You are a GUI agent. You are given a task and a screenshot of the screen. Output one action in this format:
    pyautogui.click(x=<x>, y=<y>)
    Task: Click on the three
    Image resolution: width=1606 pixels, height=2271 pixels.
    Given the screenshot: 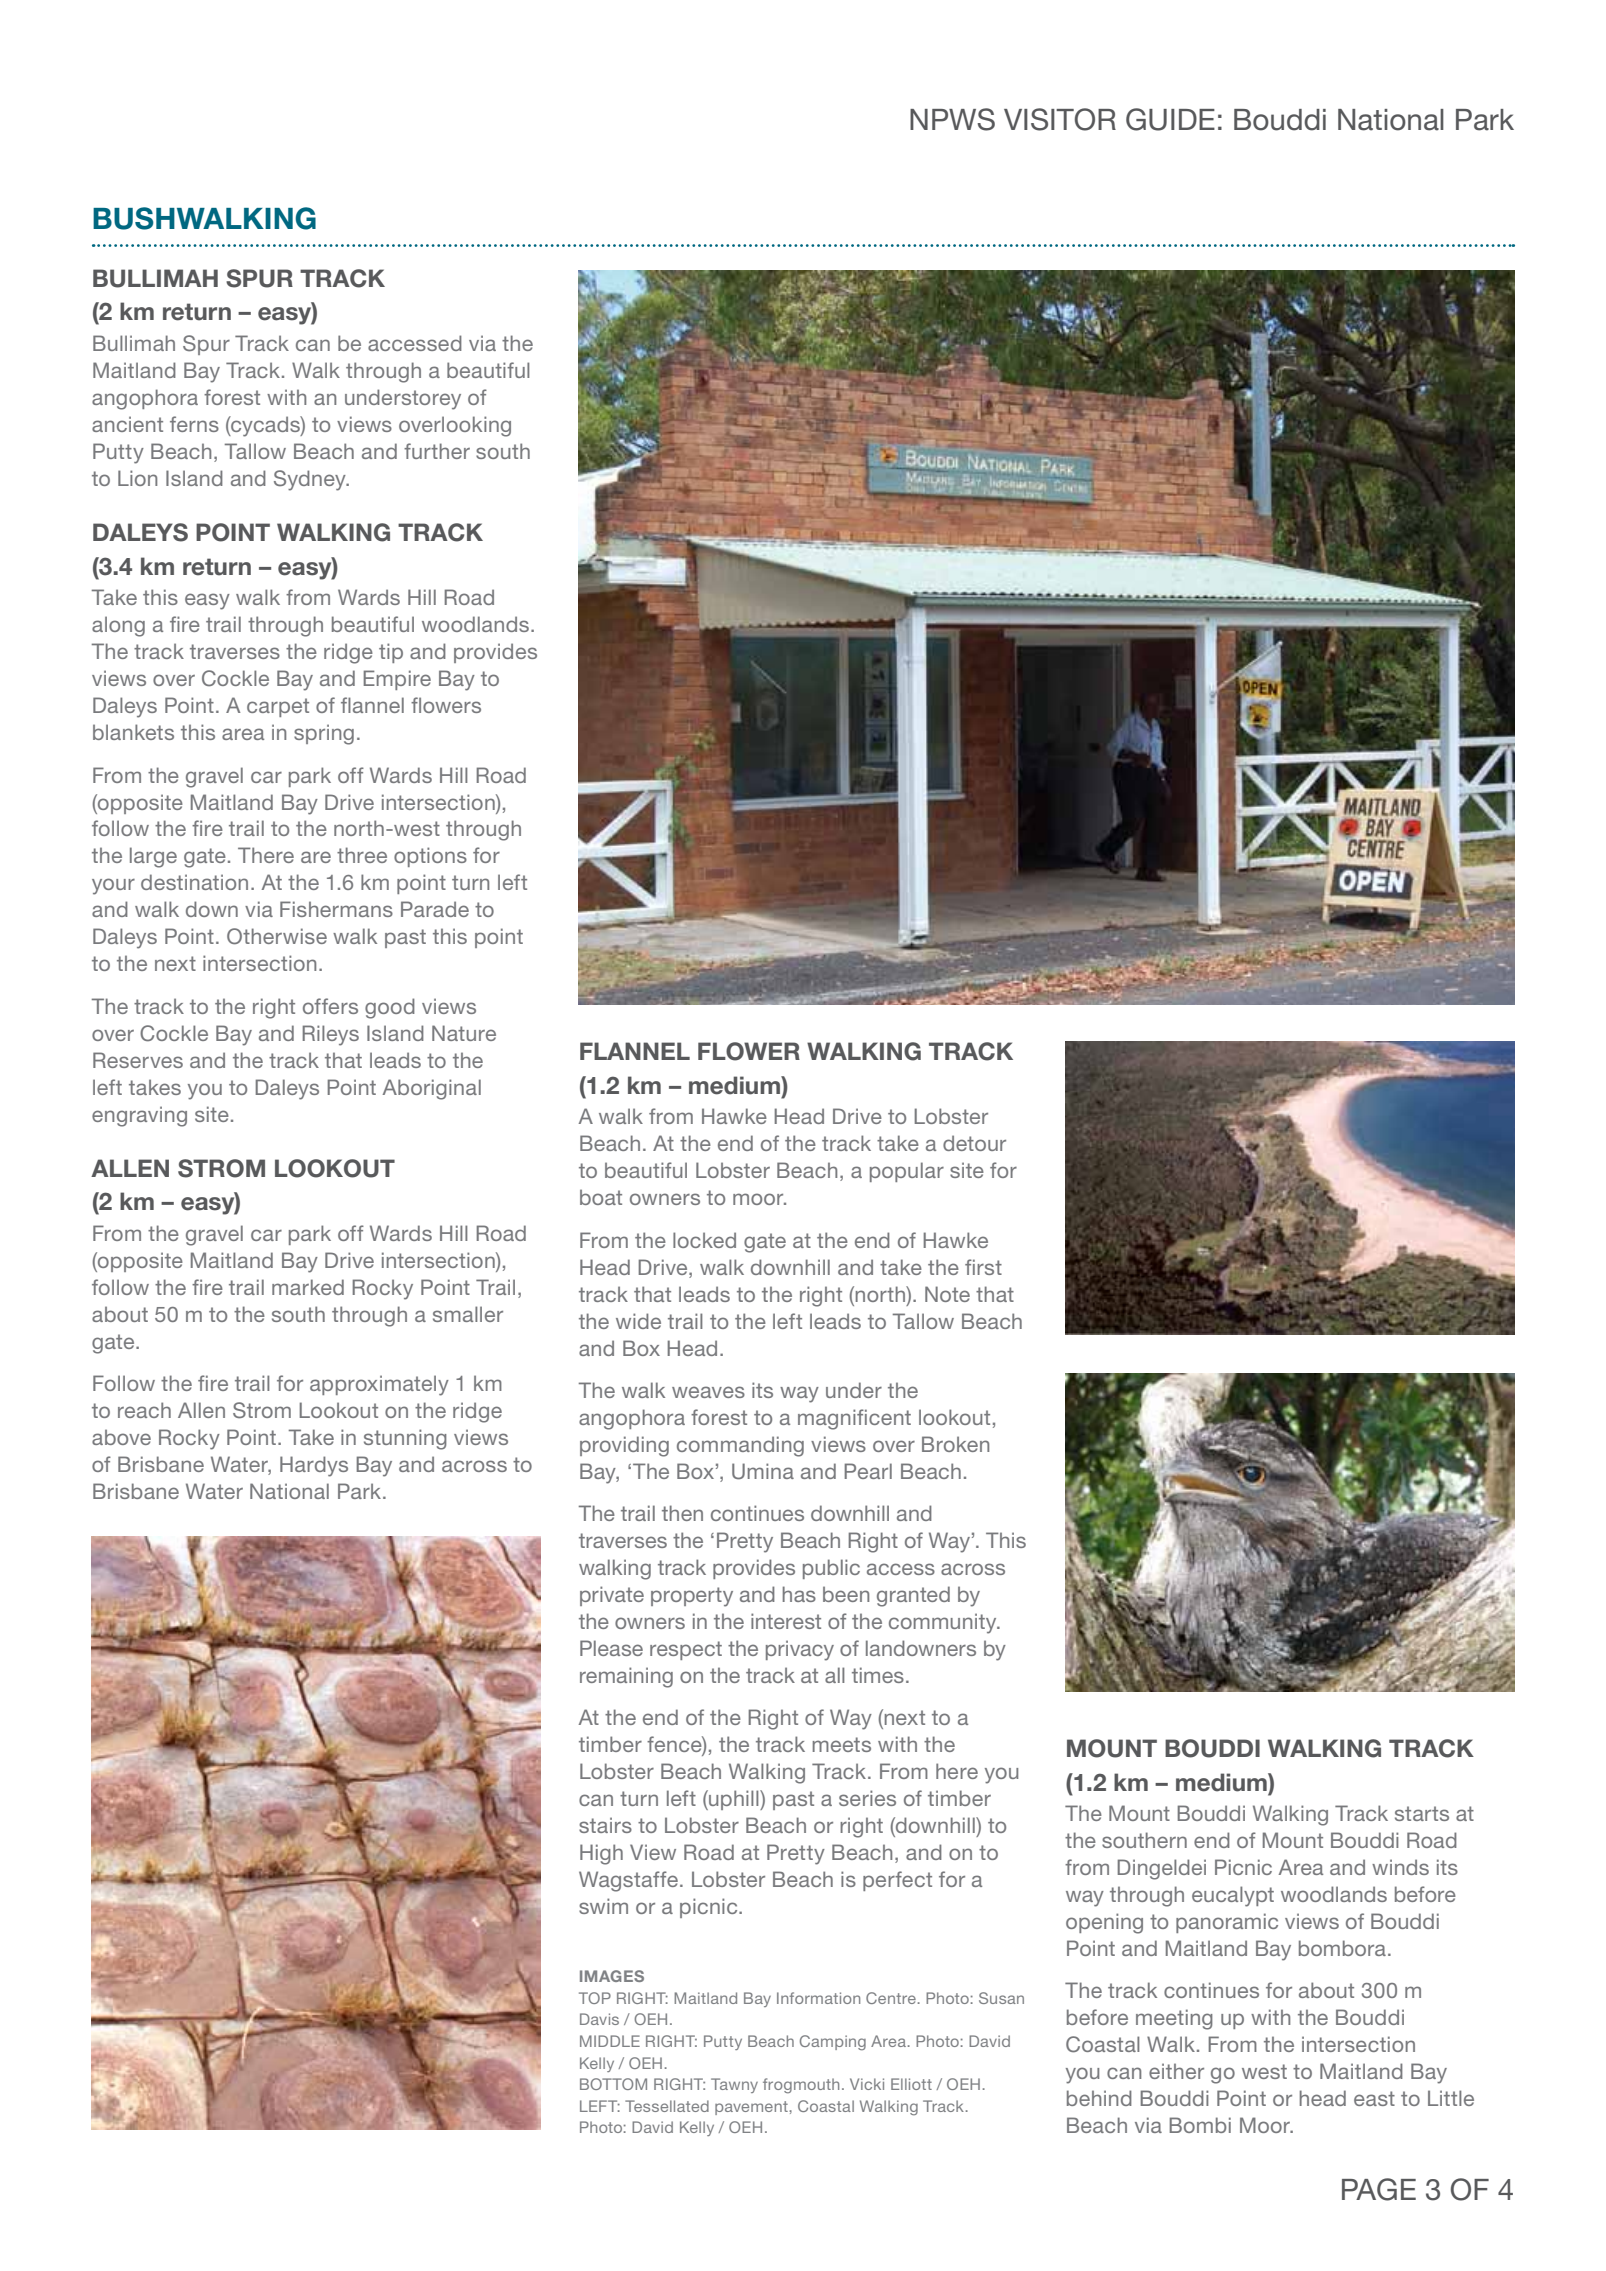 What is the action you would take?
    pyautogui.click(x=362, y=855)
